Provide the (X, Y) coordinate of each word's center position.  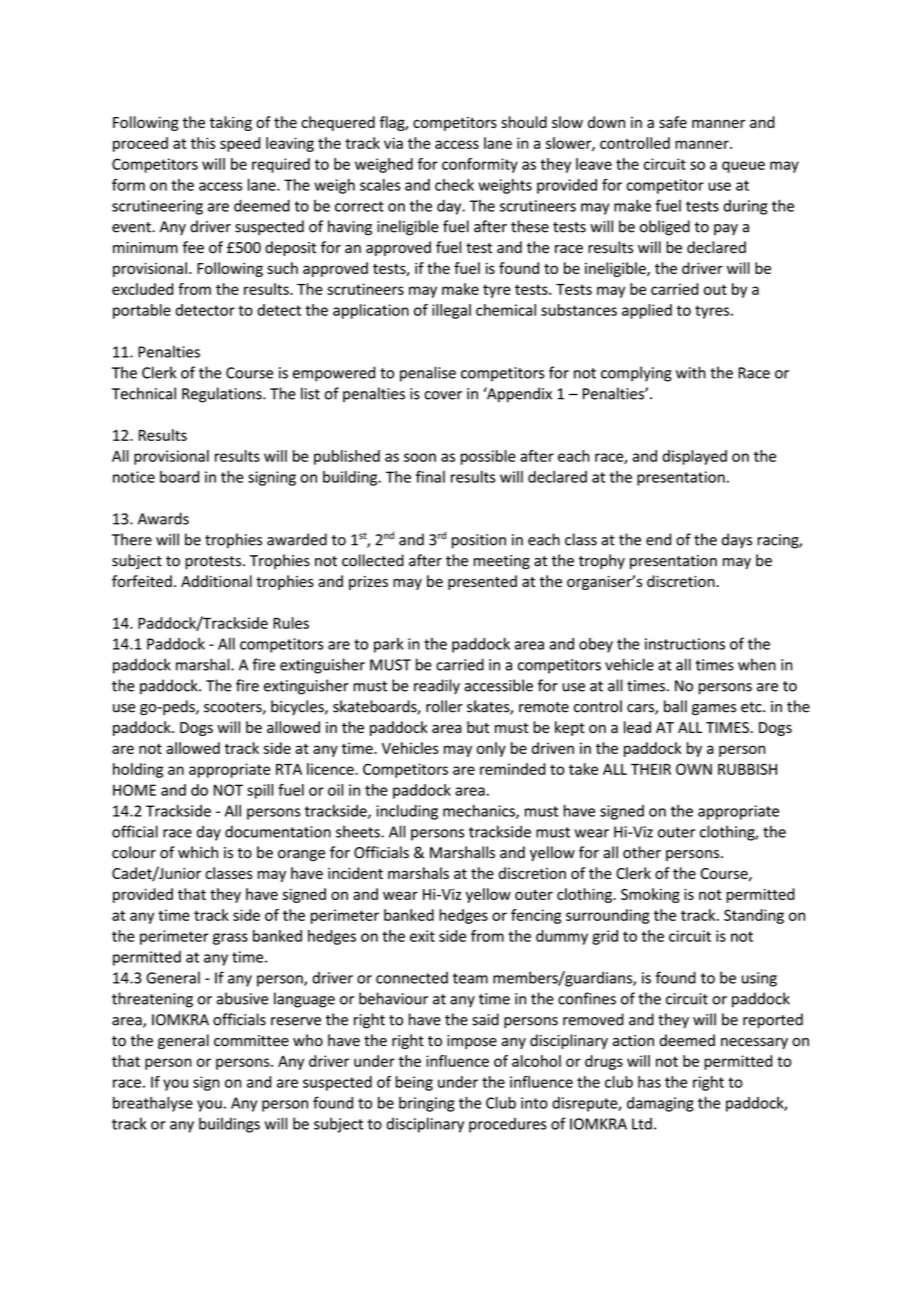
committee (251, 1041)
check (454, 185)
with (691, 372)
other (642, 852)
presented (482, 582)
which (198, 852)
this (203, 143)
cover (443, 395)
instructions (685, 644)
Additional (216, 581)
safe (673, 122)
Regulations (223, 395)
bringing (427, 1104)
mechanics (480, 812)
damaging (660, 1104)
